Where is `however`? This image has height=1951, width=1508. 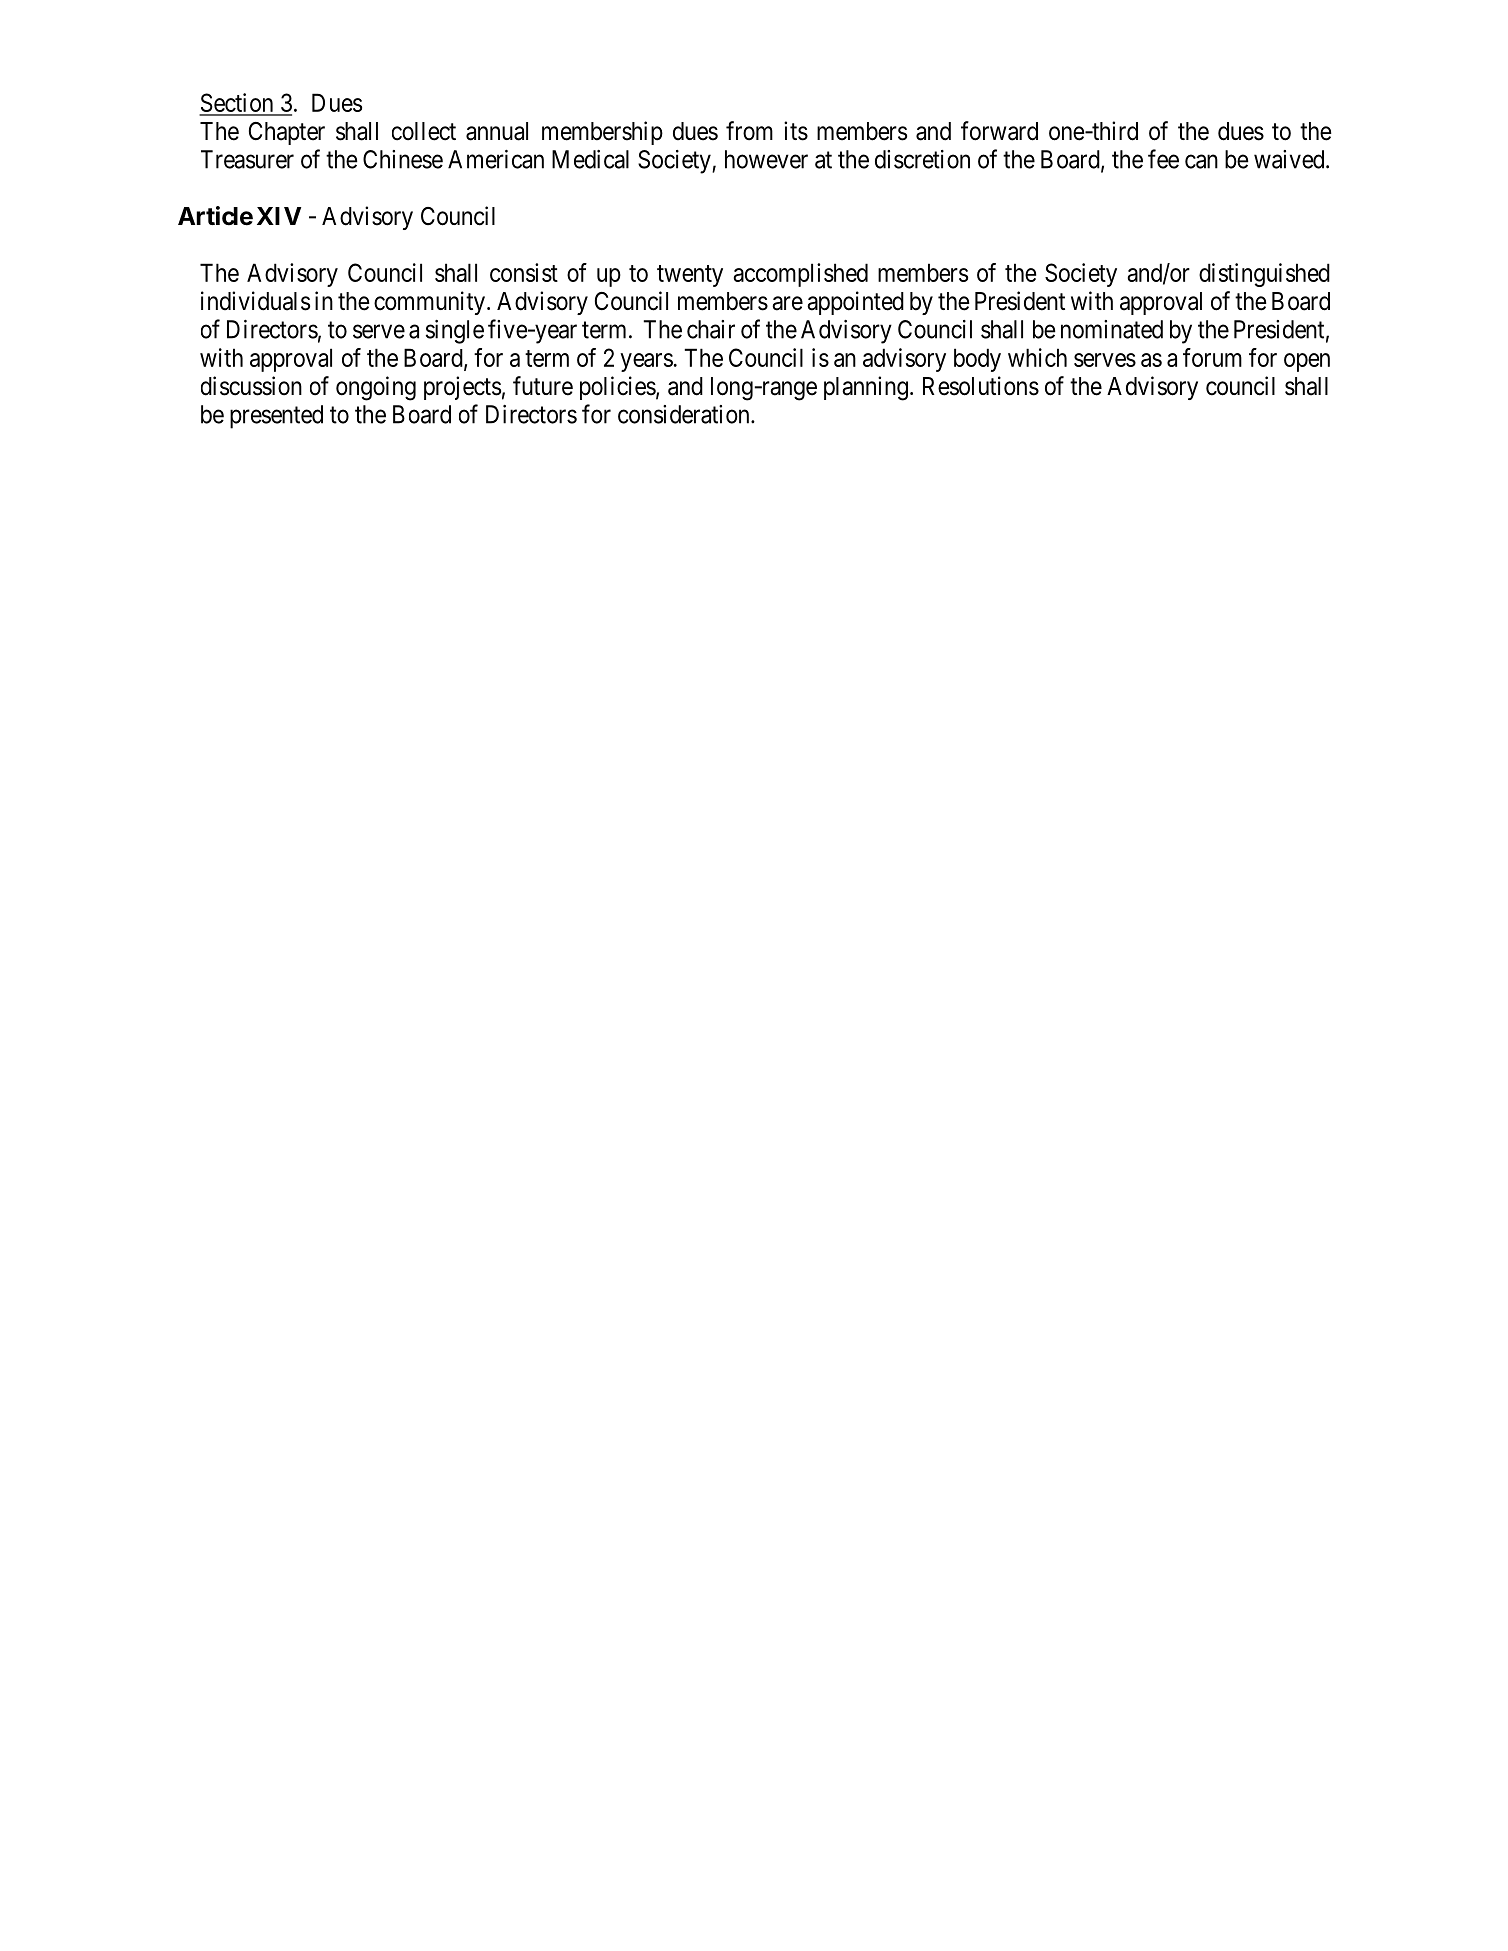 however is located at coordinates (766, 159).
